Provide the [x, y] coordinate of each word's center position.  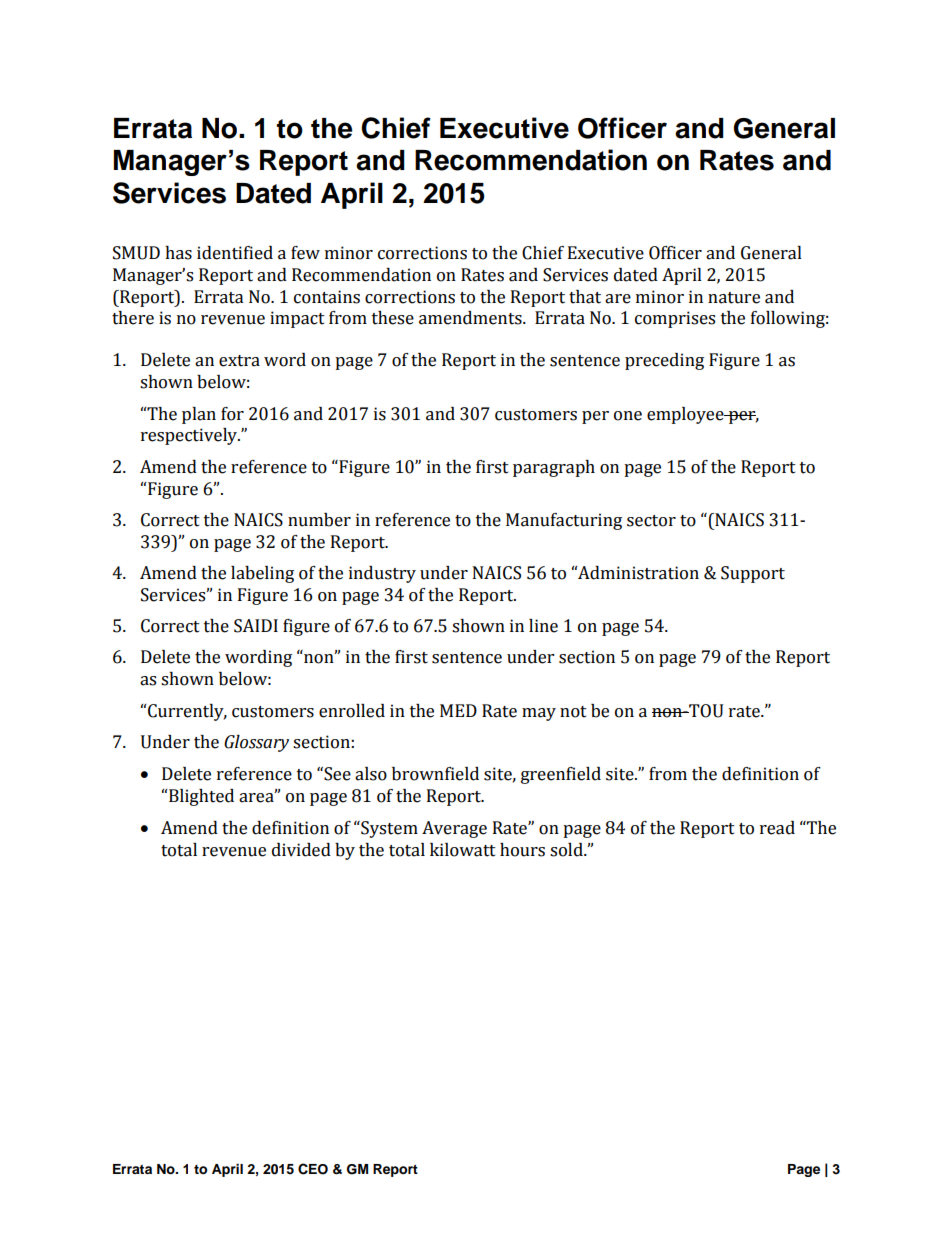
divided [301, 850]
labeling [262, 574]
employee [686, 415]
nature [734, 298]
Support [753, 574]
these [393, 318]
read [777, 828]
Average [454, 829]
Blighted [201, 797]
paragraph [554, 468]
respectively [190, 436]
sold [567, 850]
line [543, 626]
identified [235, 253]
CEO [313, 1169]
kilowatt [463, 850]
